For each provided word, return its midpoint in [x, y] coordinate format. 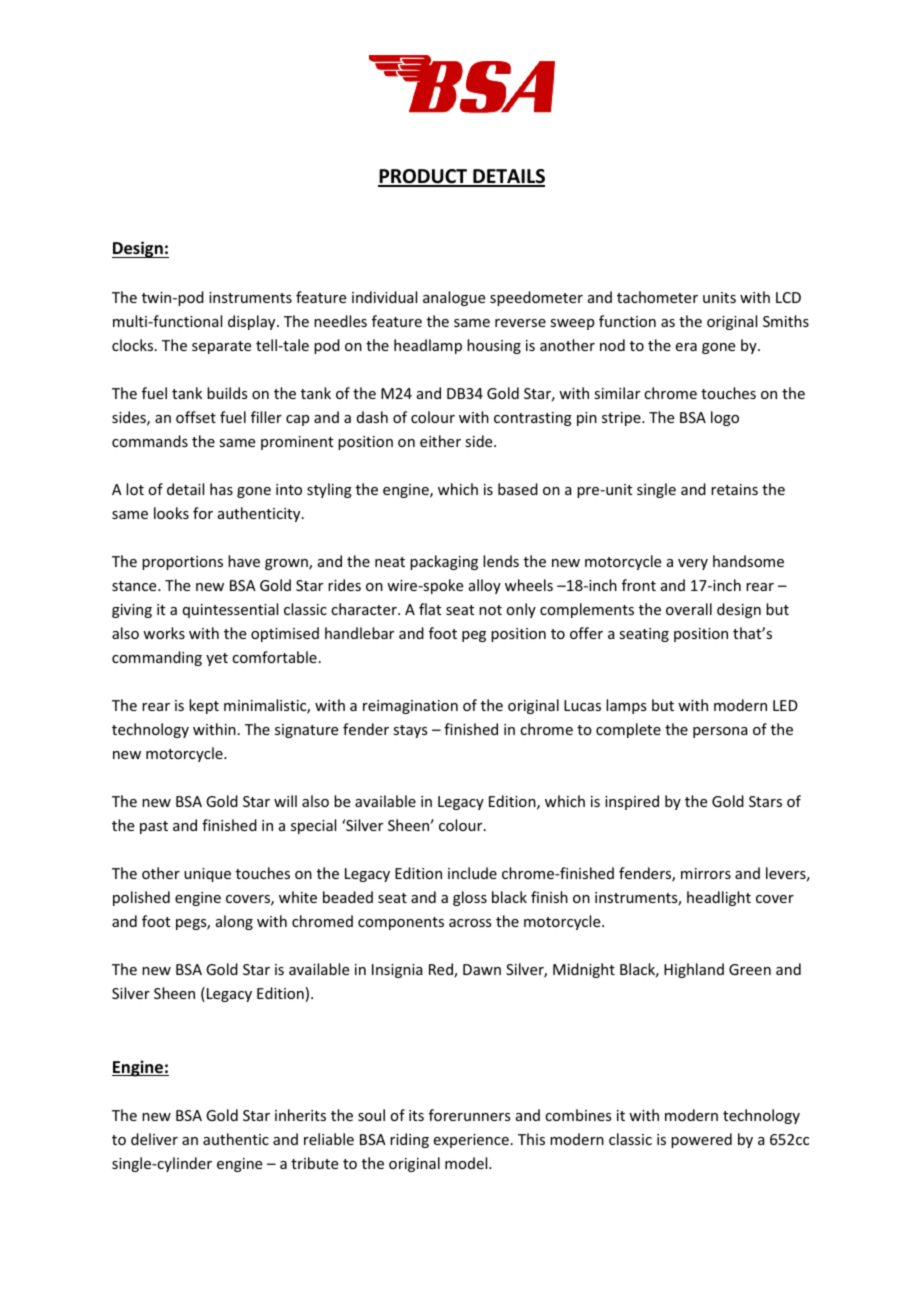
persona [720, 732]
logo [725, 418]
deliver [154, 1139]
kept [204, 706]
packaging [444, 562]
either [440, 441]
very [693, 564]
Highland [694, 970]
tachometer [657, 297]
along [234, 922]
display [253, 322]
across [470, 923]
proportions [182, 563]
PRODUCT [424, 177]
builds [227, 393]
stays [410, 731]
